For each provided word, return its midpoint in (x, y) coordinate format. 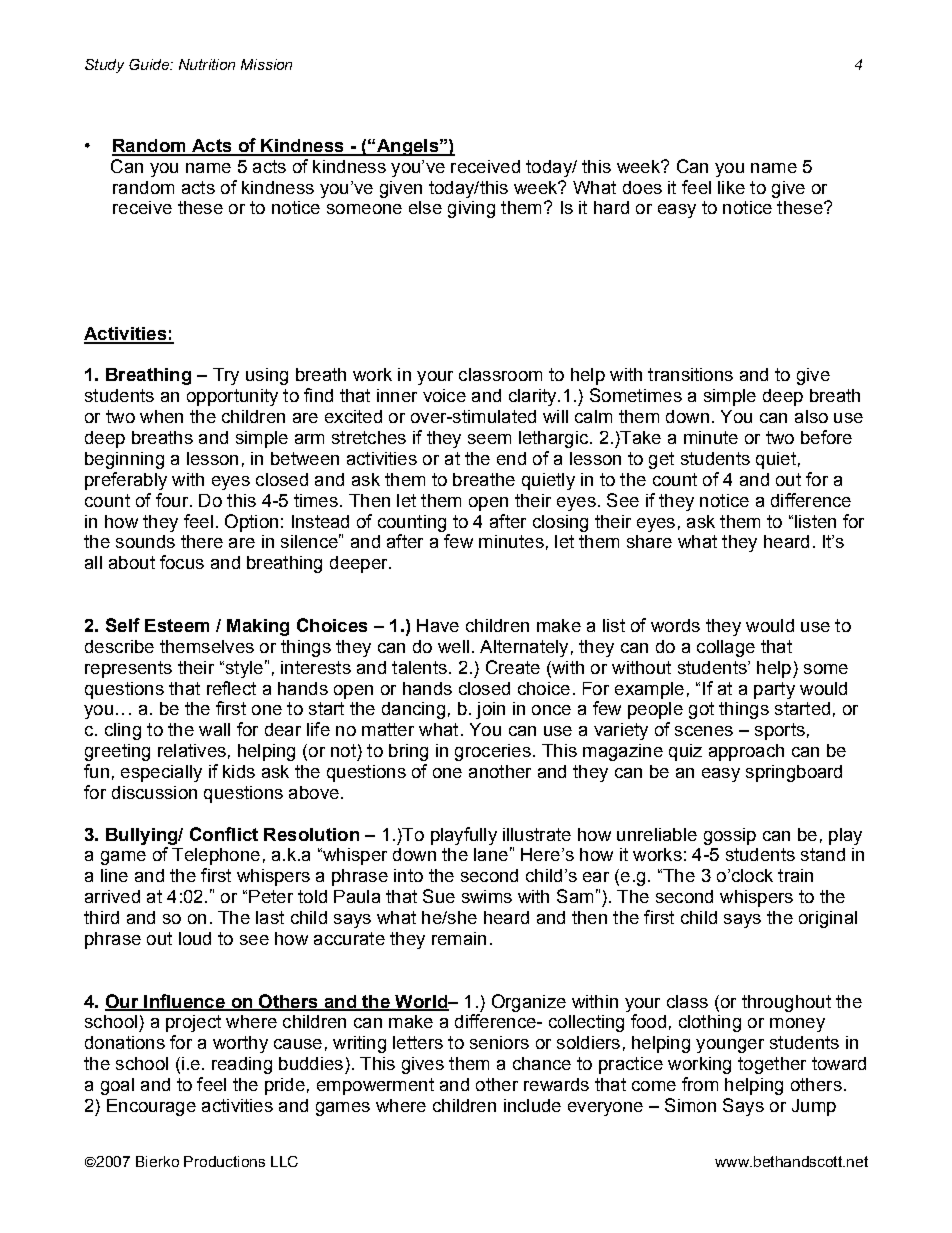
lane (491, 854)
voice (444, 395)
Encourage (151, 1107)
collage (726, 648)
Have (438, 625)
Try (226, 376)
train (795, 875)
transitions (690, 374)
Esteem (177, 625)
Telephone (216, 856)
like (731, 187)
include (532, 1105)
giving (471, 209)
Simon (690, 1105)
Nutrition (207, 64)
